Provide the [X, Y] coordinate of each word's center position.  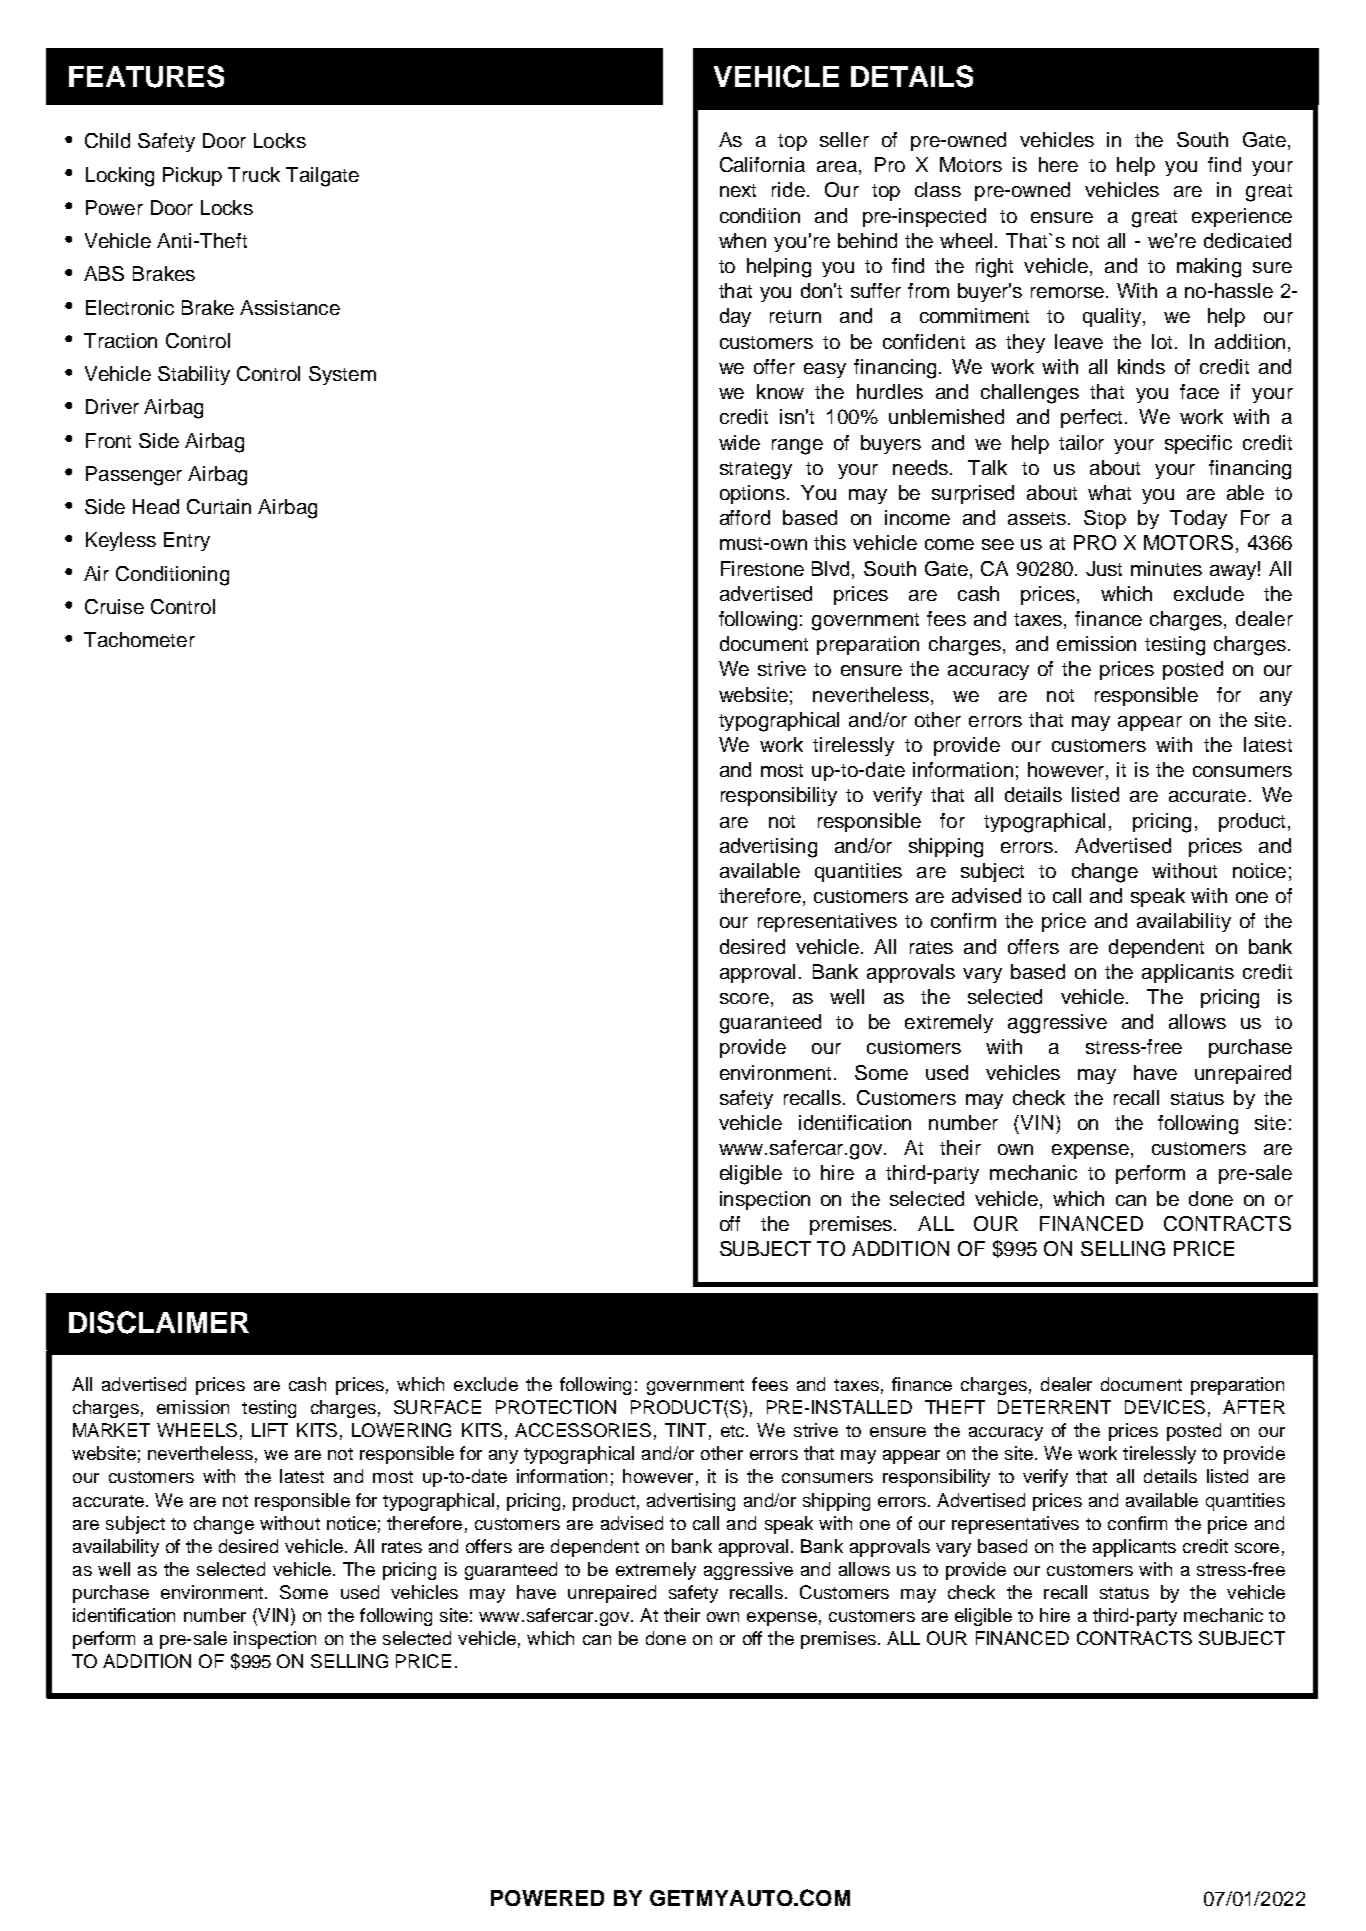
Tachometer [139, 639]
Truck [254, 174]
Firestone [762, 568]
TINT [685, 1430]
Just [1104, 568]
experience [1242, 217]
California [762, 164]
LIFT [270, 1430]
